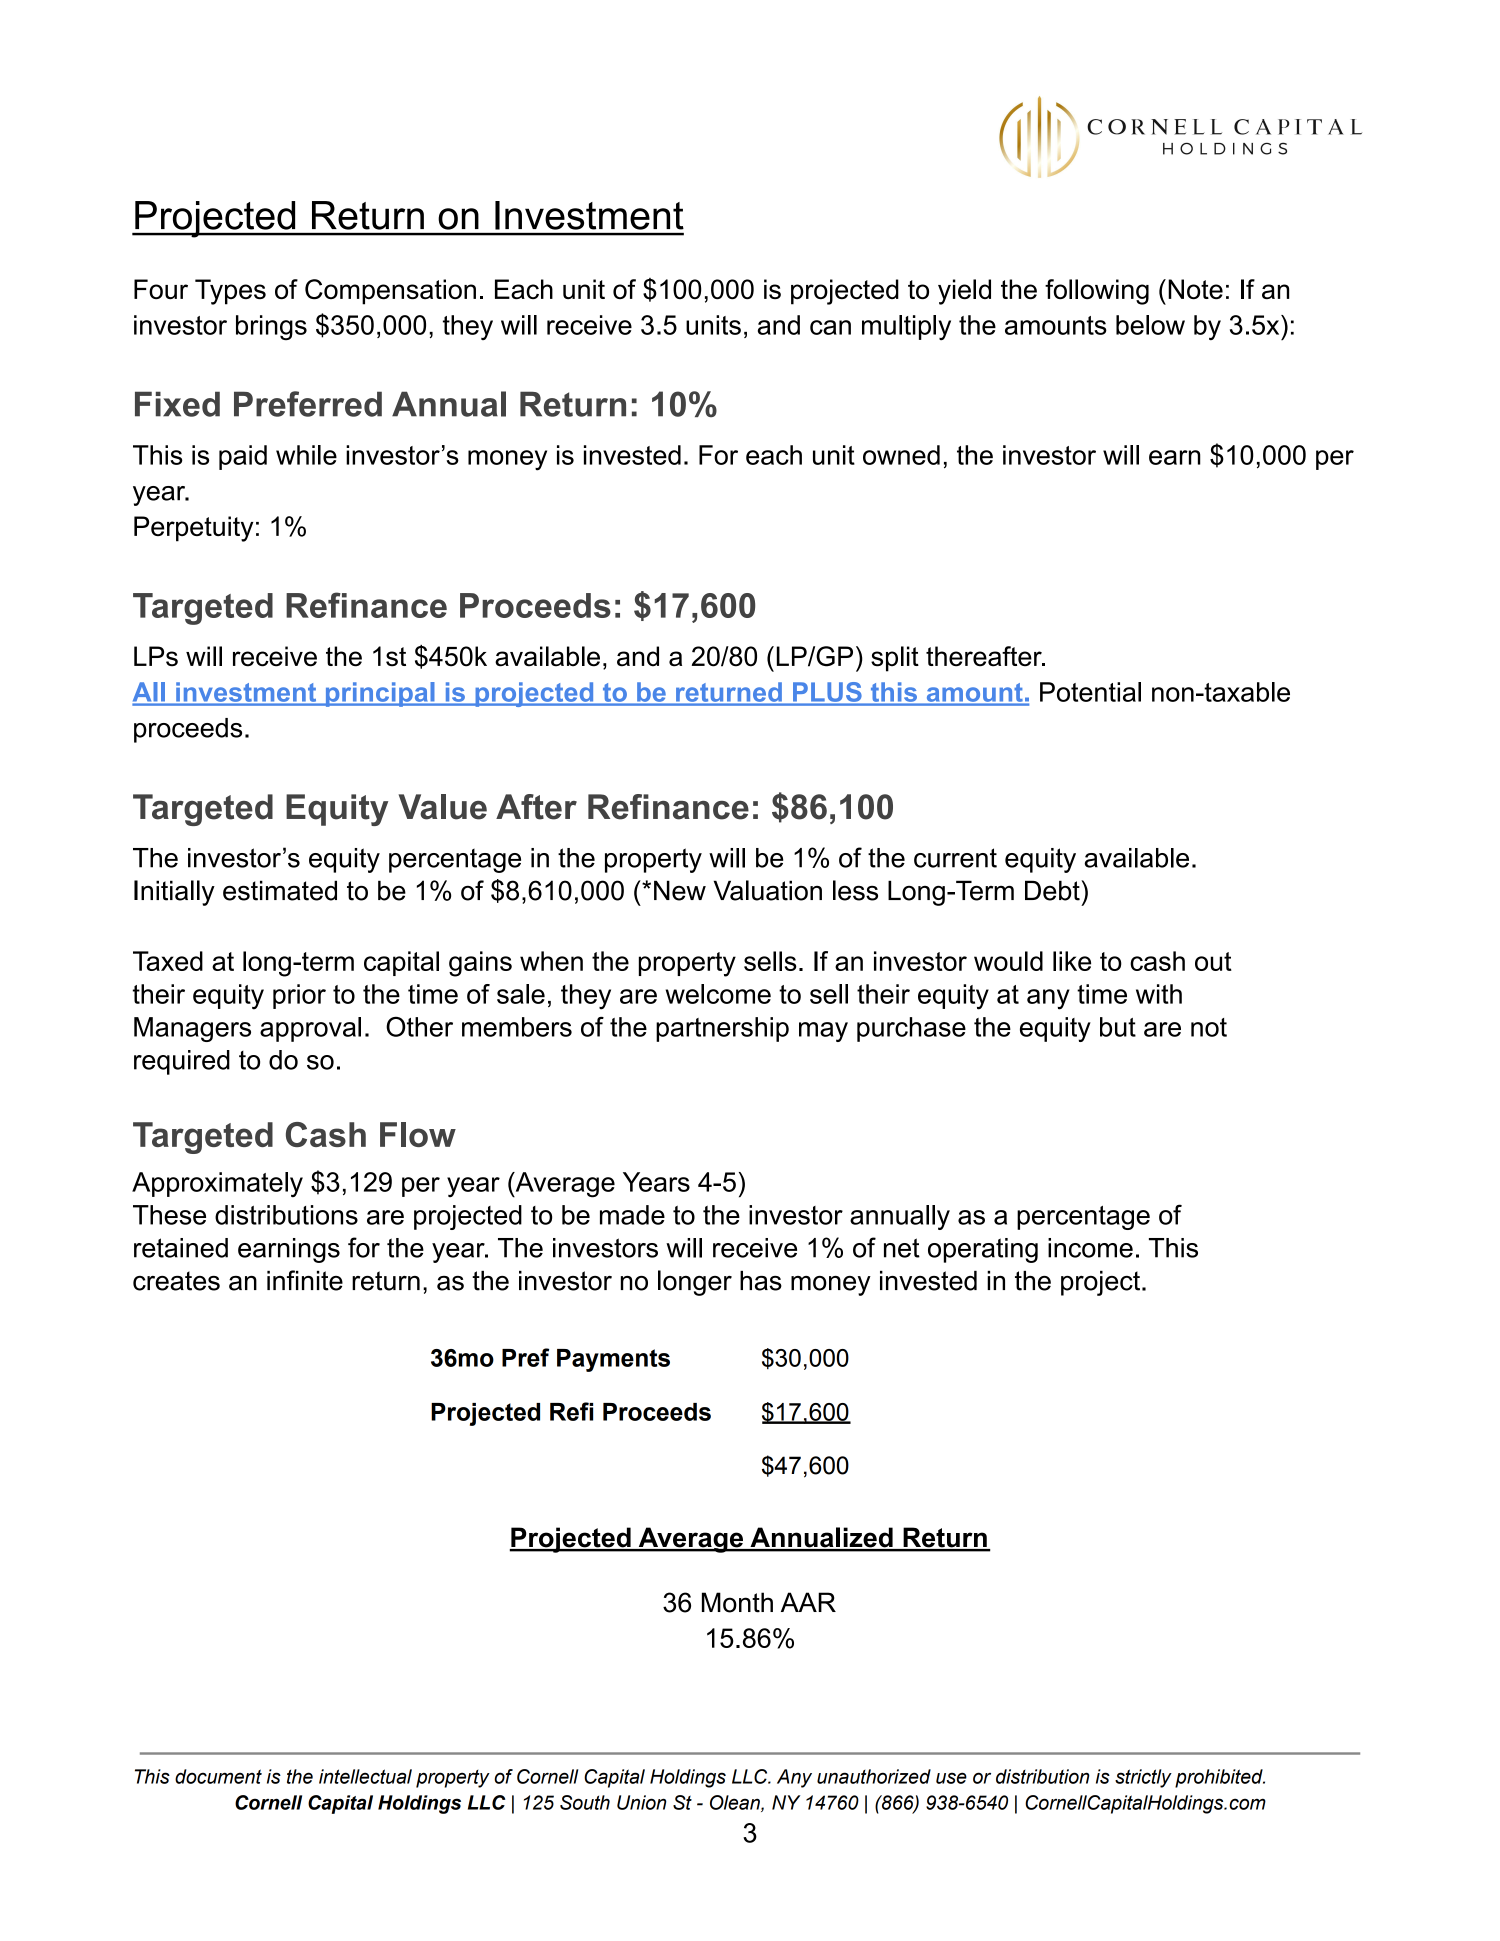 The height and width of the screenshot is (1941, 1500). What do you see at coordinates (1150, 325) in the screenshot?
I see `below` at bounding box center [1150, 325].
